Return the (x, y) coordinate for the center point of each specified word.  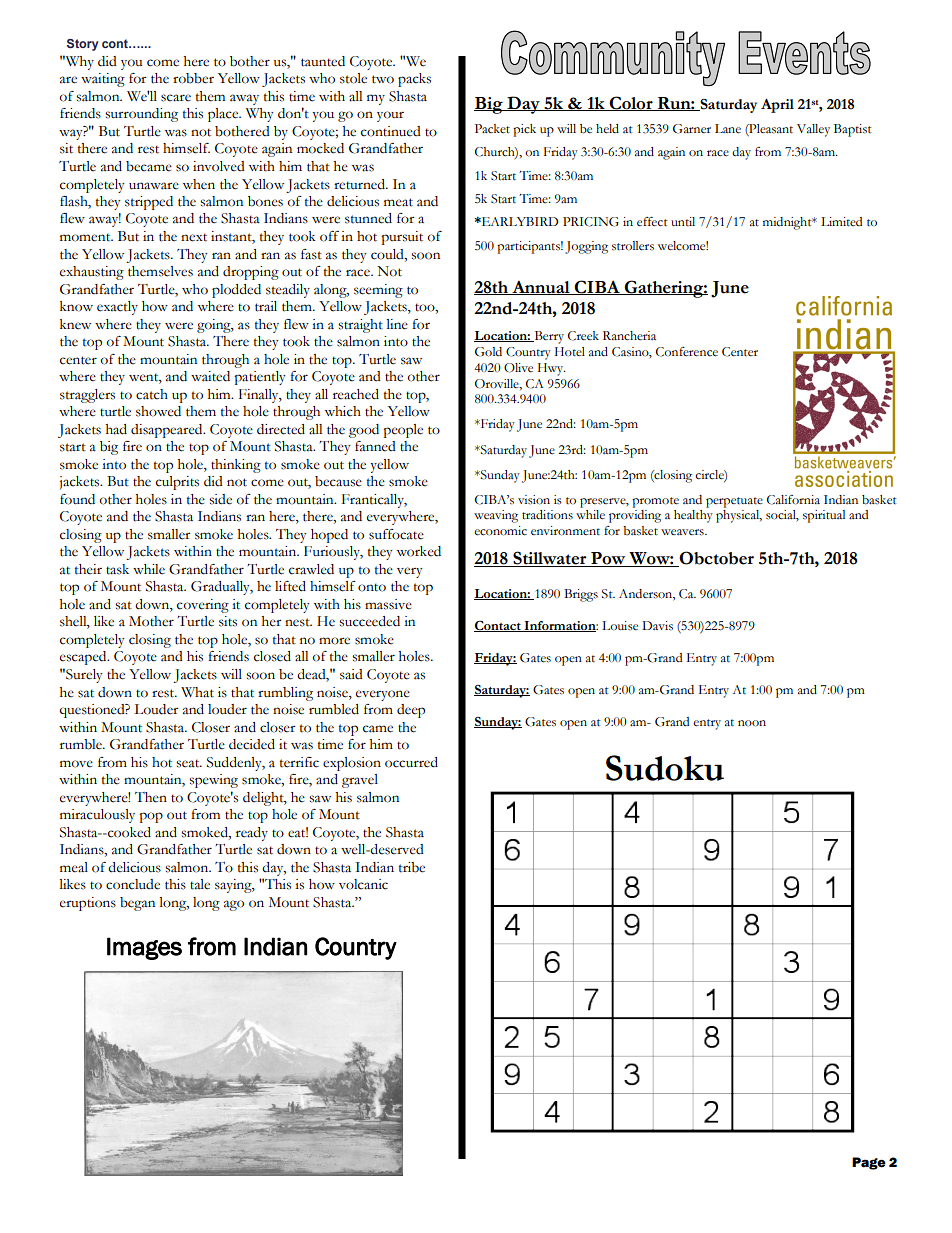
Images (144, 948)
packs (414, 80)
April (777, 106)
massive (388, 604)
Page (869, 1163)
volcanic (363, 884)
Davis (657, 626)
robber (193, 78)
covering (203, 606)
